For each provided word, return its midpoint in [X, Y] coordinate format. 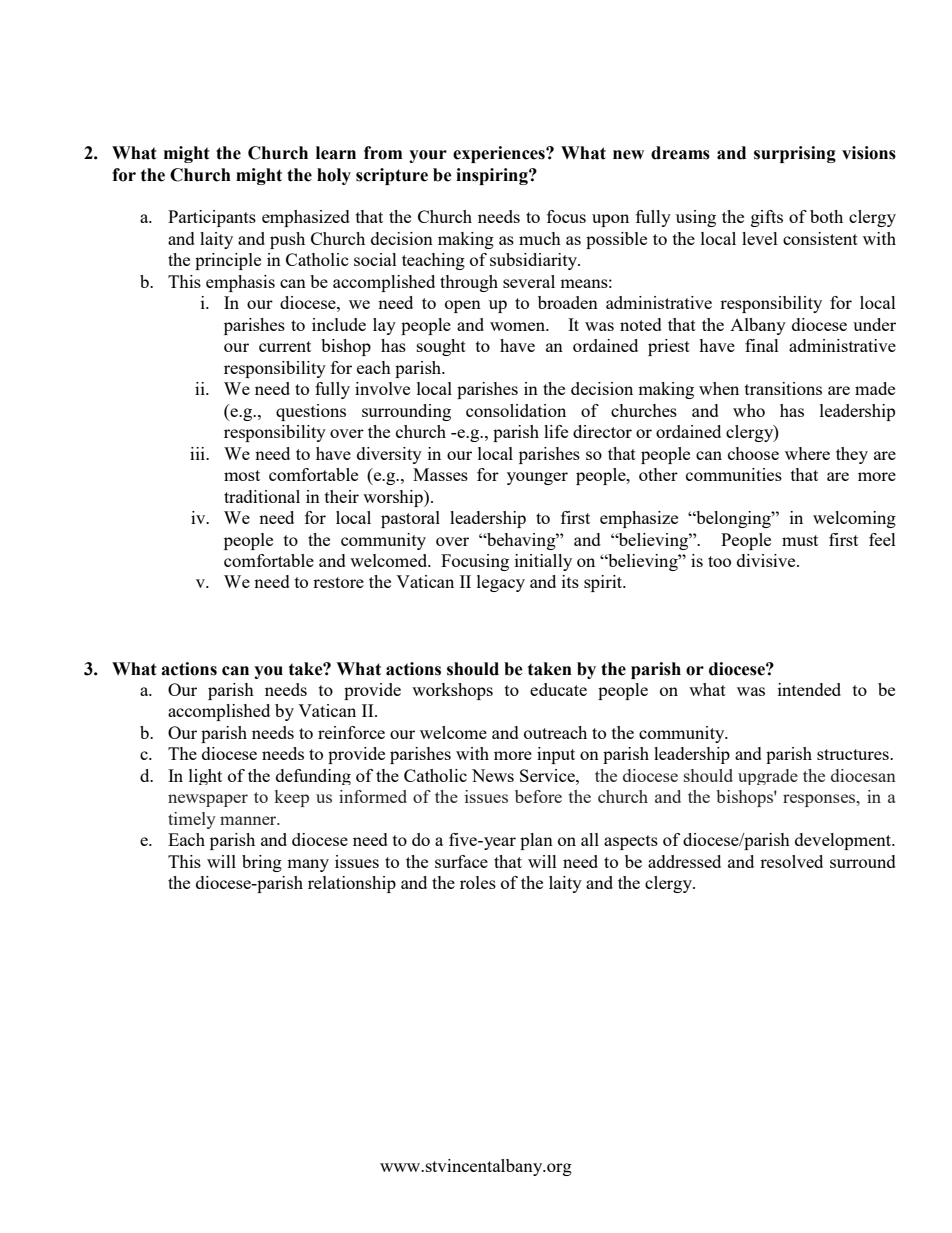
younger [537, 478]
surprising [795, 154]
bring [262, 863]
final [762, 345]
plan [536, 841]
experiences [500, 154]
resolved [791, 861]
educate [558, 689]
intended [809, 689]
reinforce [351, 732]
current [285, 346]
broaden [568, 302]
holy [334, 176]
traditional [262, 496]
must [800, 540]
